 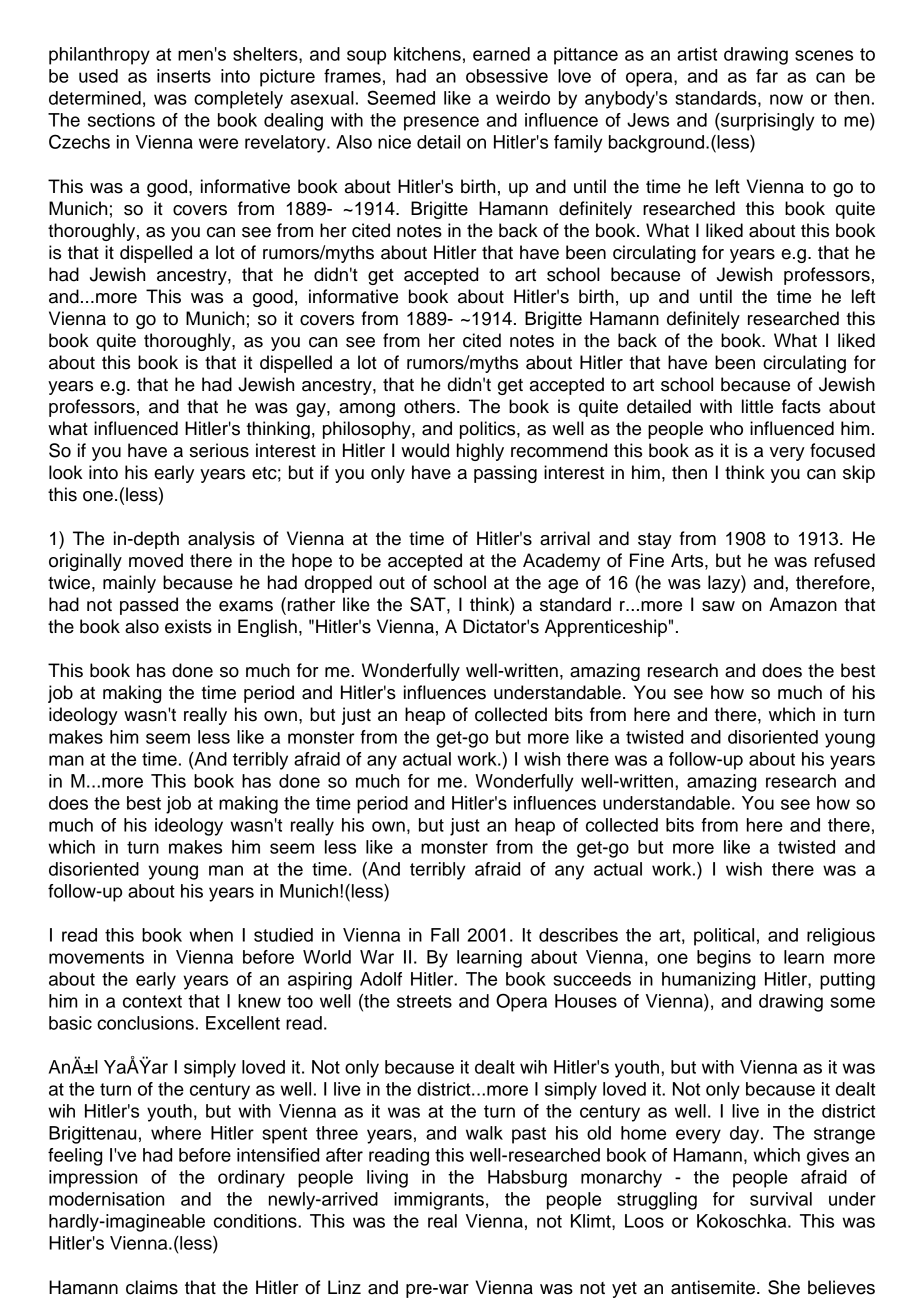 I want to click on political, so click(x=724, y=937).
